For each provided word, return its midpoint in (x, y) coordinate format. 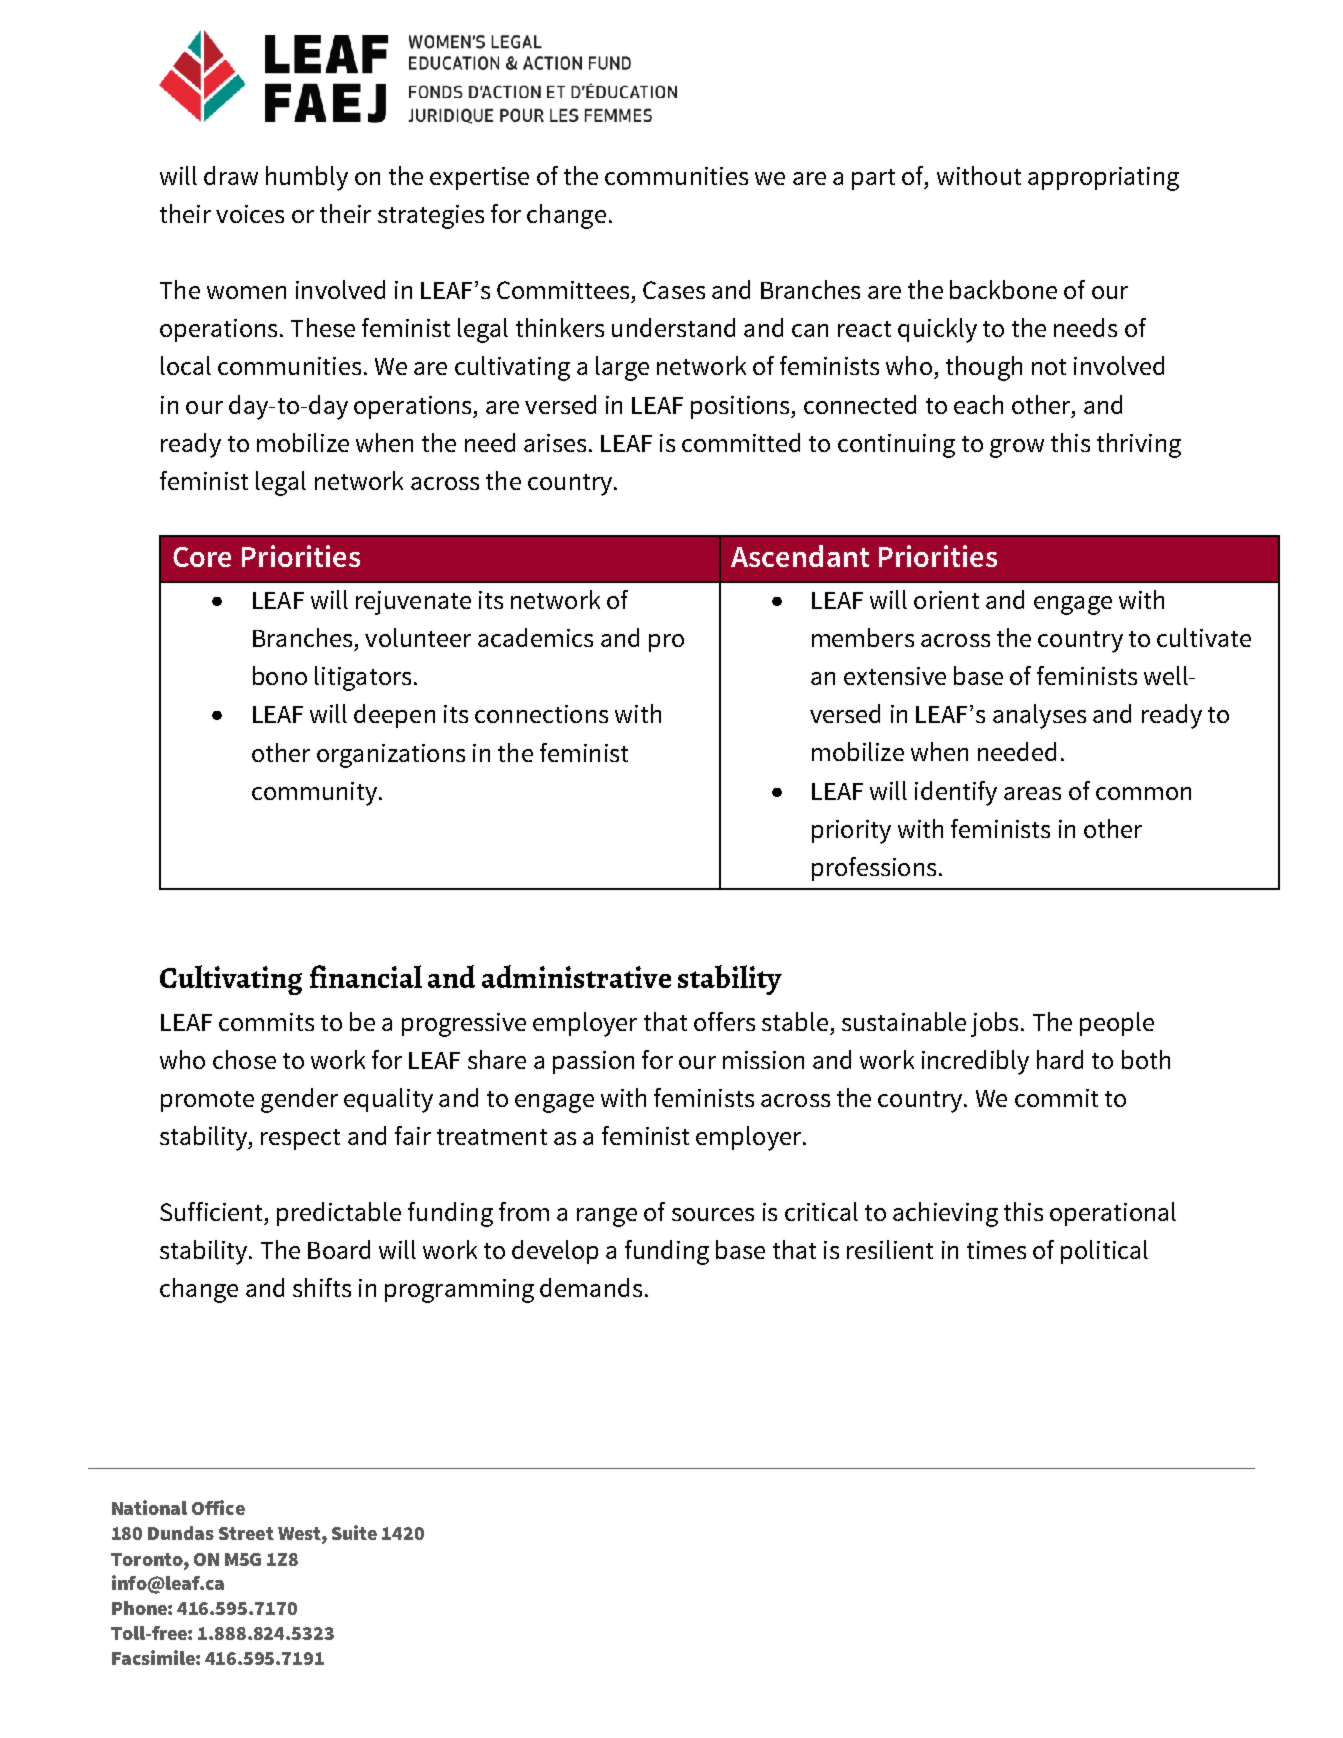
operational (1113, 1214)
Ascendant (800, 556)
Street (246, 1533)
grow (1017, 448)
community (314, 794)
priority (851, 832)
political (1104, 1252)
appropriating (1103, 179)
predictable (339, 1214)
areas (1032, 793)
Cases (674, 290)
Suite (354, 1532)
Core (202, 557)
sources (713, 1214)
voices (250, 214)
